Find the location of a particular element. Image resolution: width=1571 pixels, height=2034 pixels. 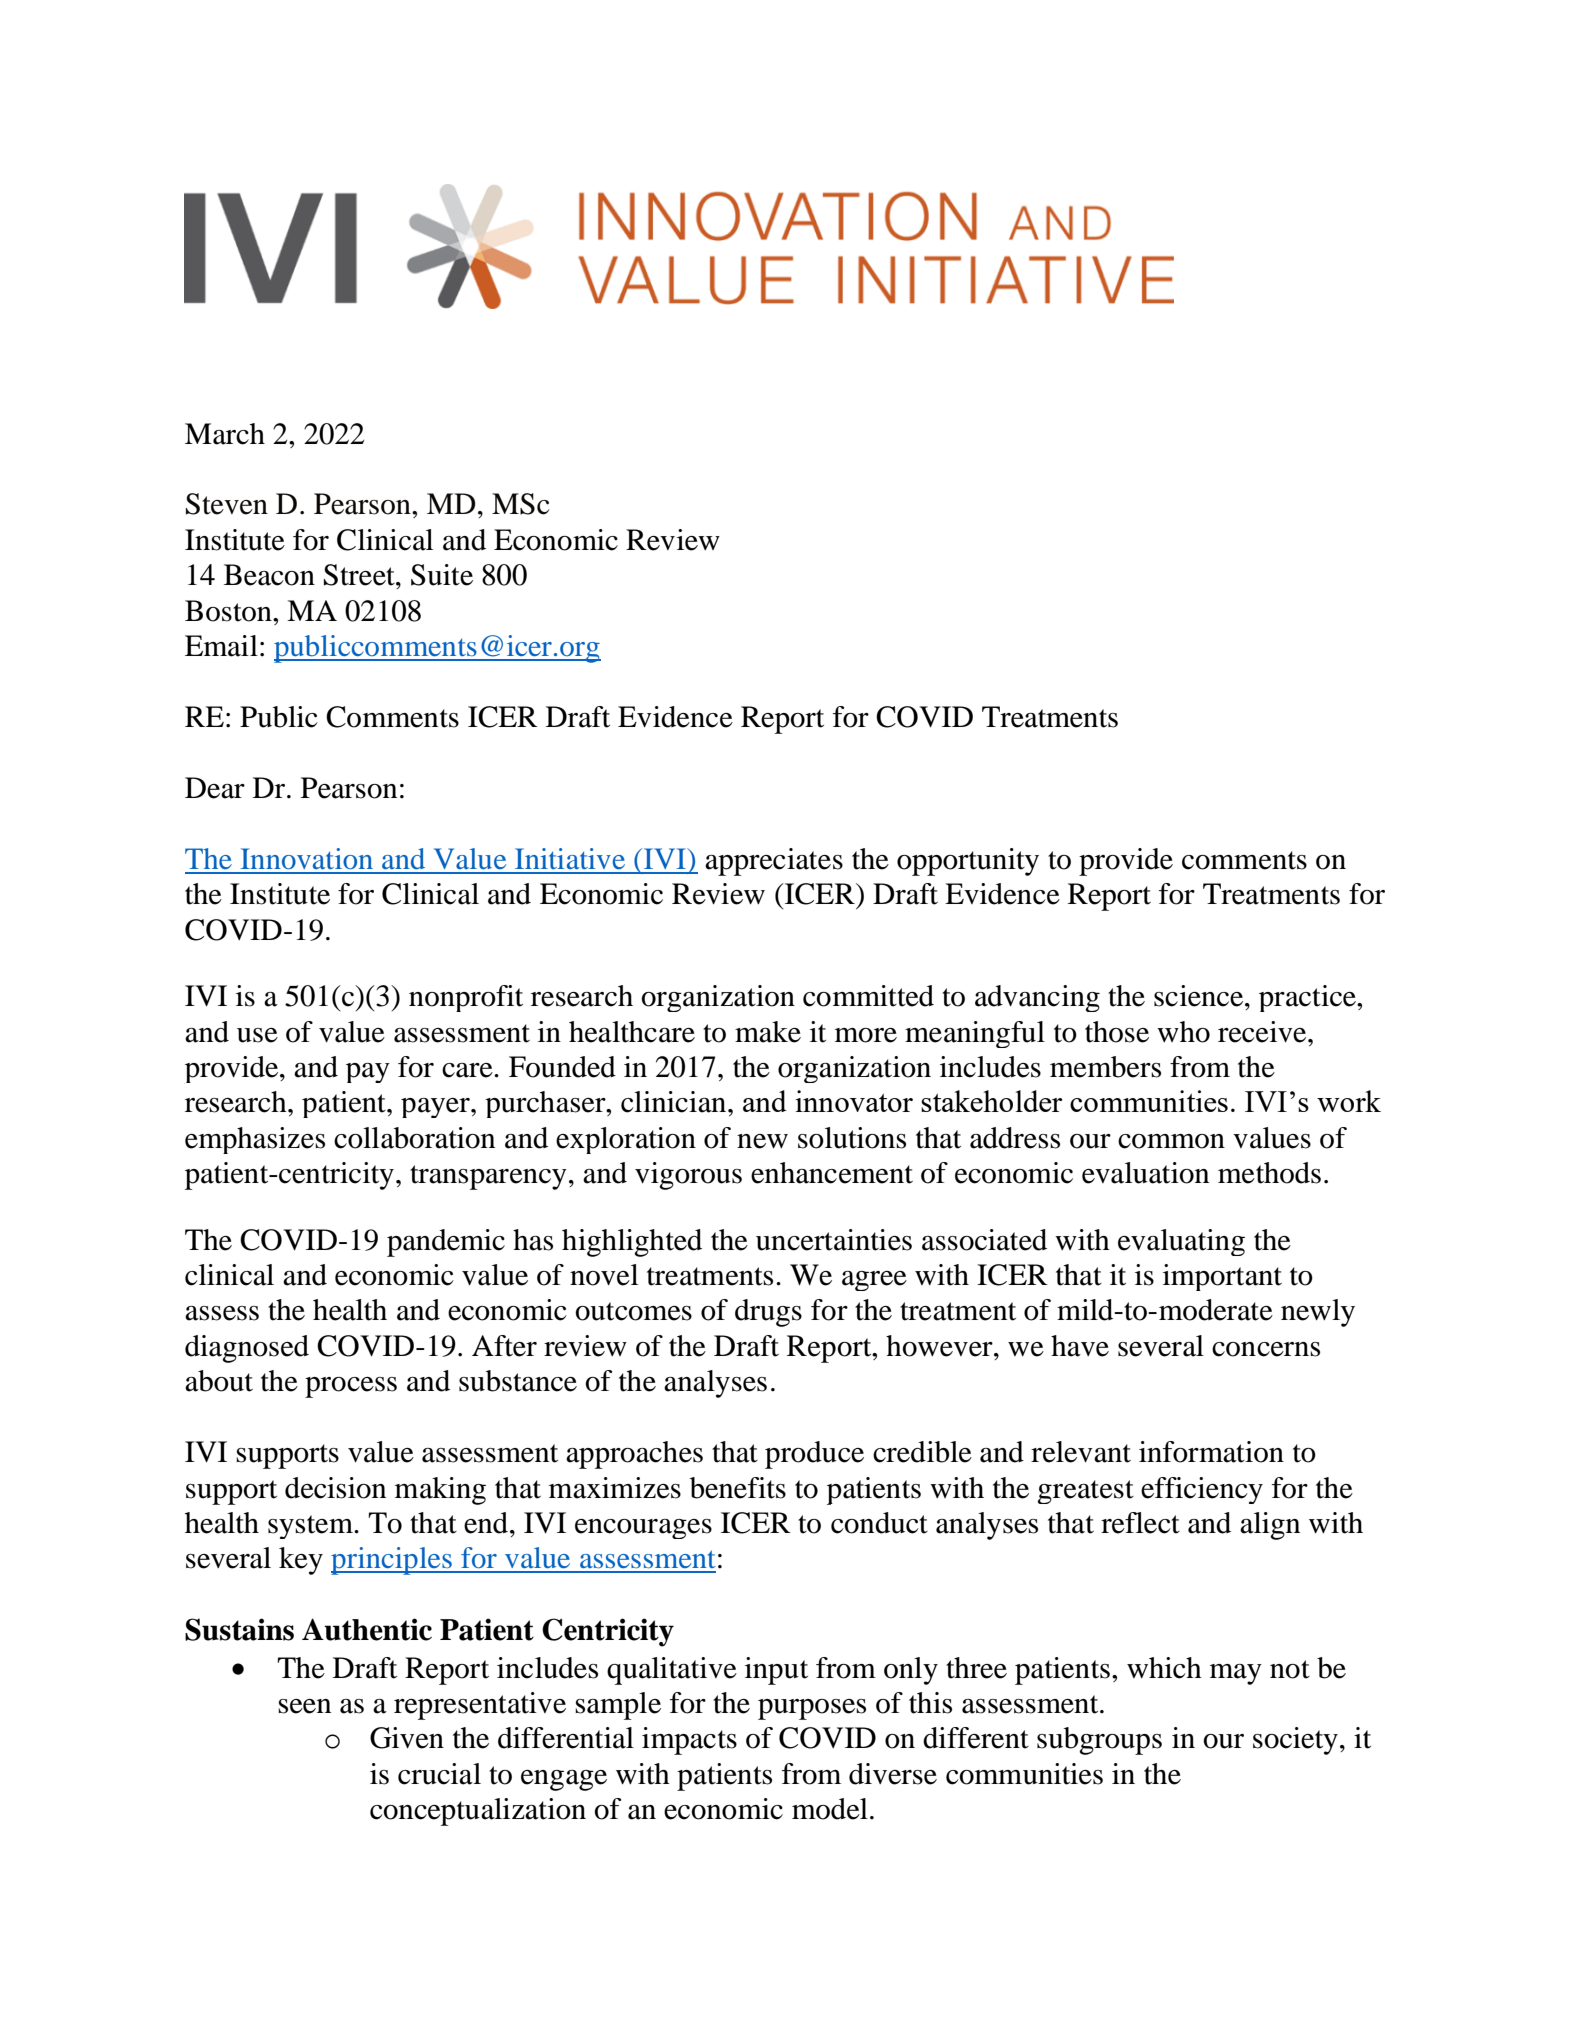

Given is located at coordinates (407, 1738).
